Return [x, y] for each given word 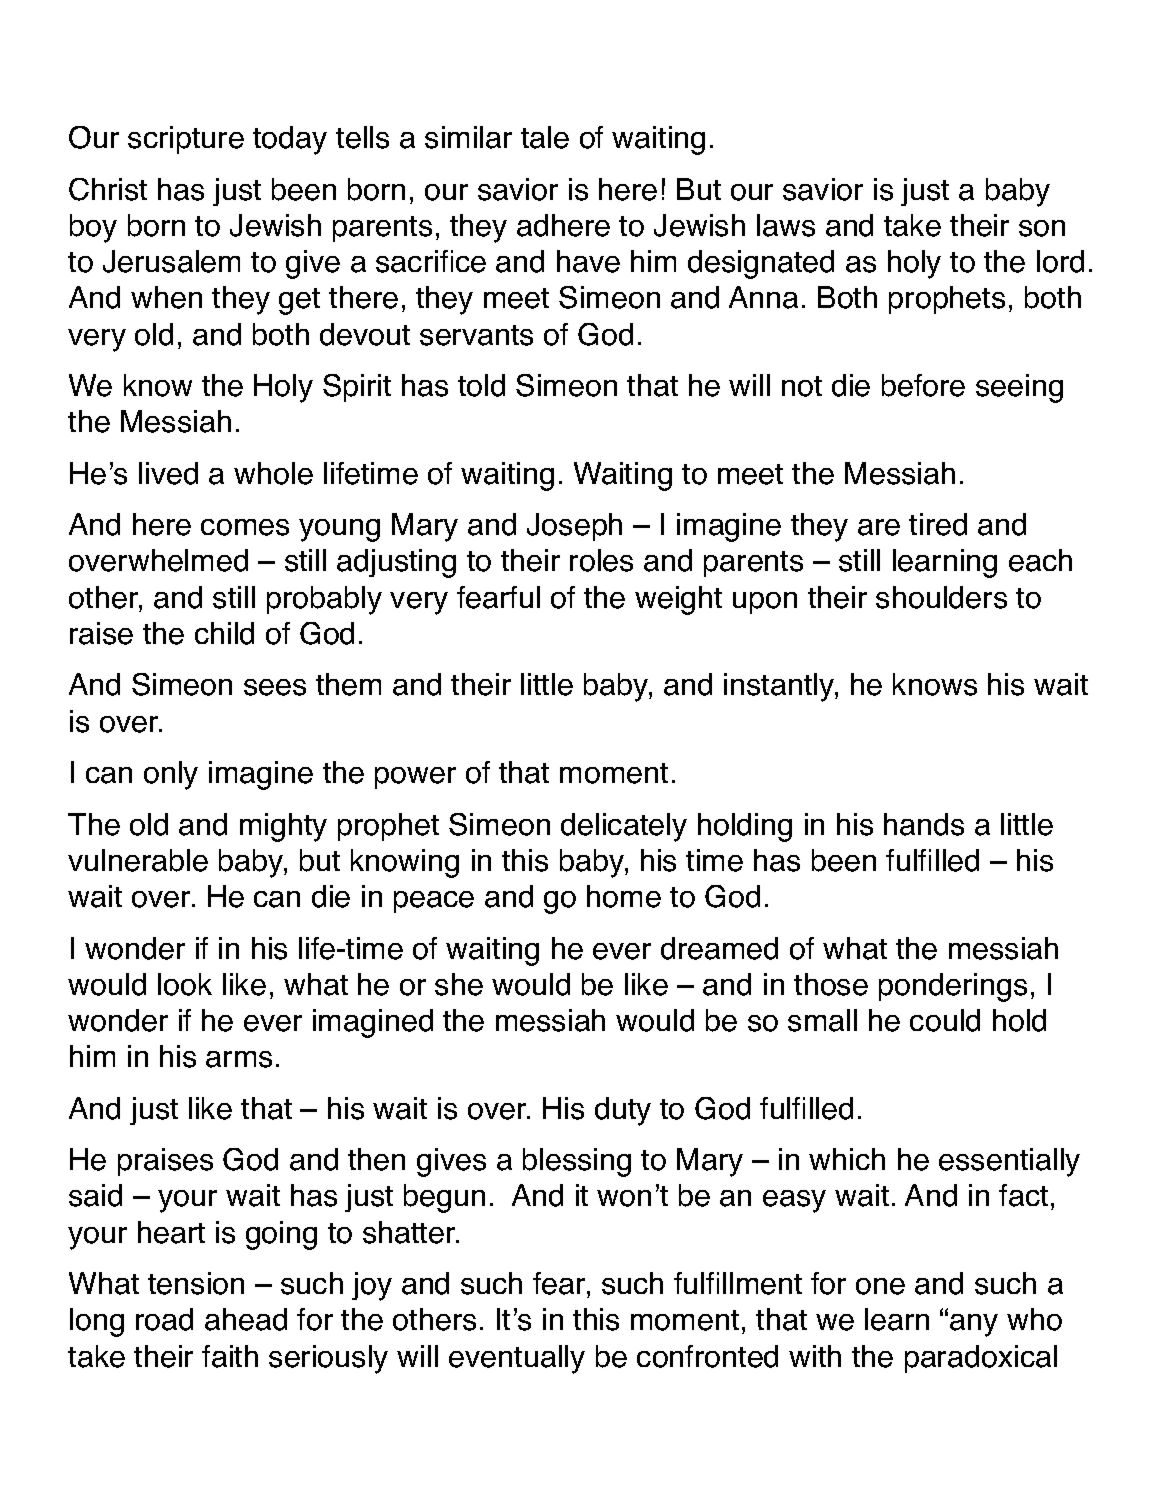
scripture [186, 140]
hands [924, 824]
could [945, 1020]
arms [239, 1059]
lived [168, 473]
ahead [246, 1319]
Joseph [574, 527]
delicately [624, 827]
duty [623, 1111]
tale [545, 137]
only [171, 775]
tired [938, 524]
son [1042, 228]
